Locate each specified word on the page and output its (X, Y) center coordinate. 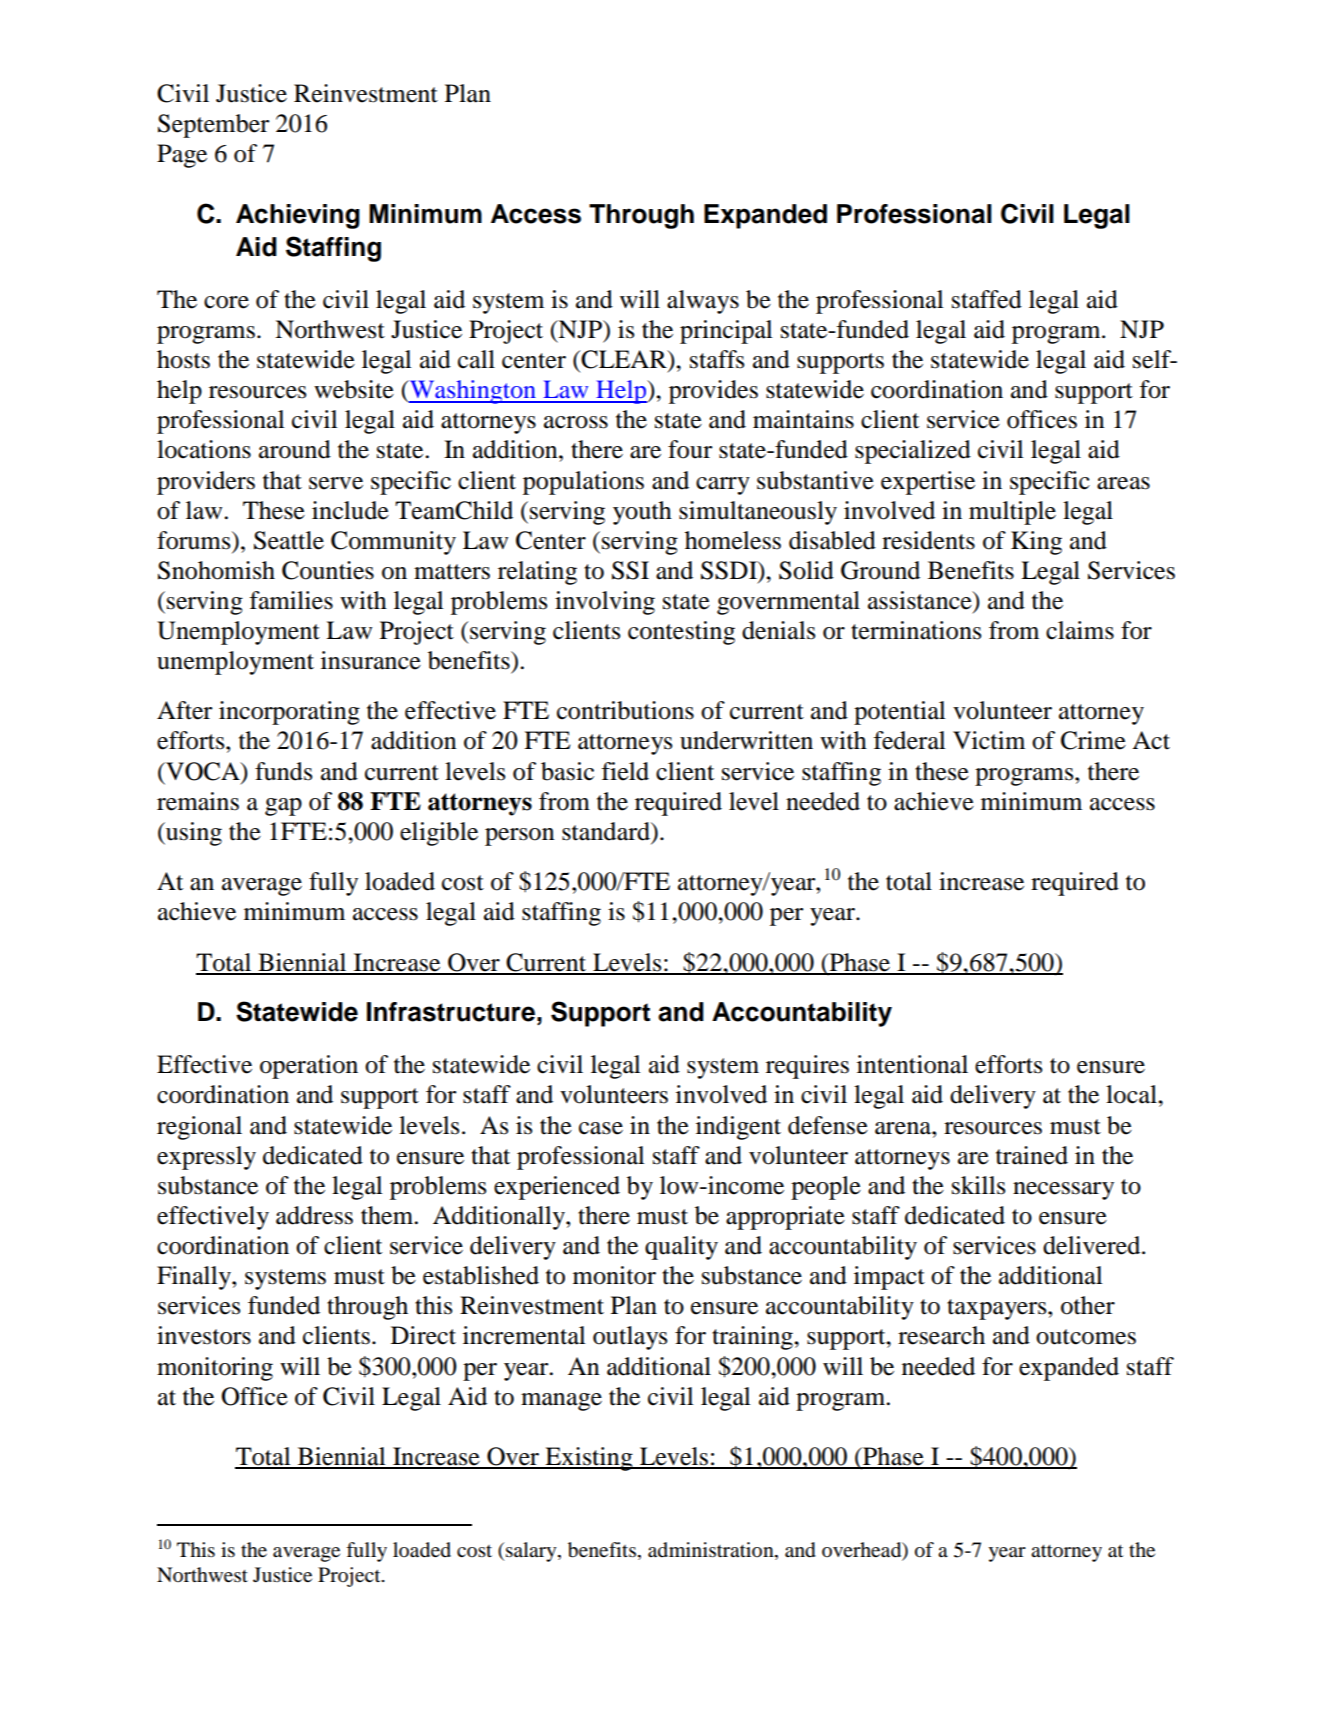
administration (712, 1551)
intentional (912, 1064)
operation (309, 1067)
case (601, 1128)
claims (1080, 630)
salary (532, 1552)
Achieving (298, 216)
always (703, 302)
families (291, 600)
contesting (681, 633)
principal (726, 332)
